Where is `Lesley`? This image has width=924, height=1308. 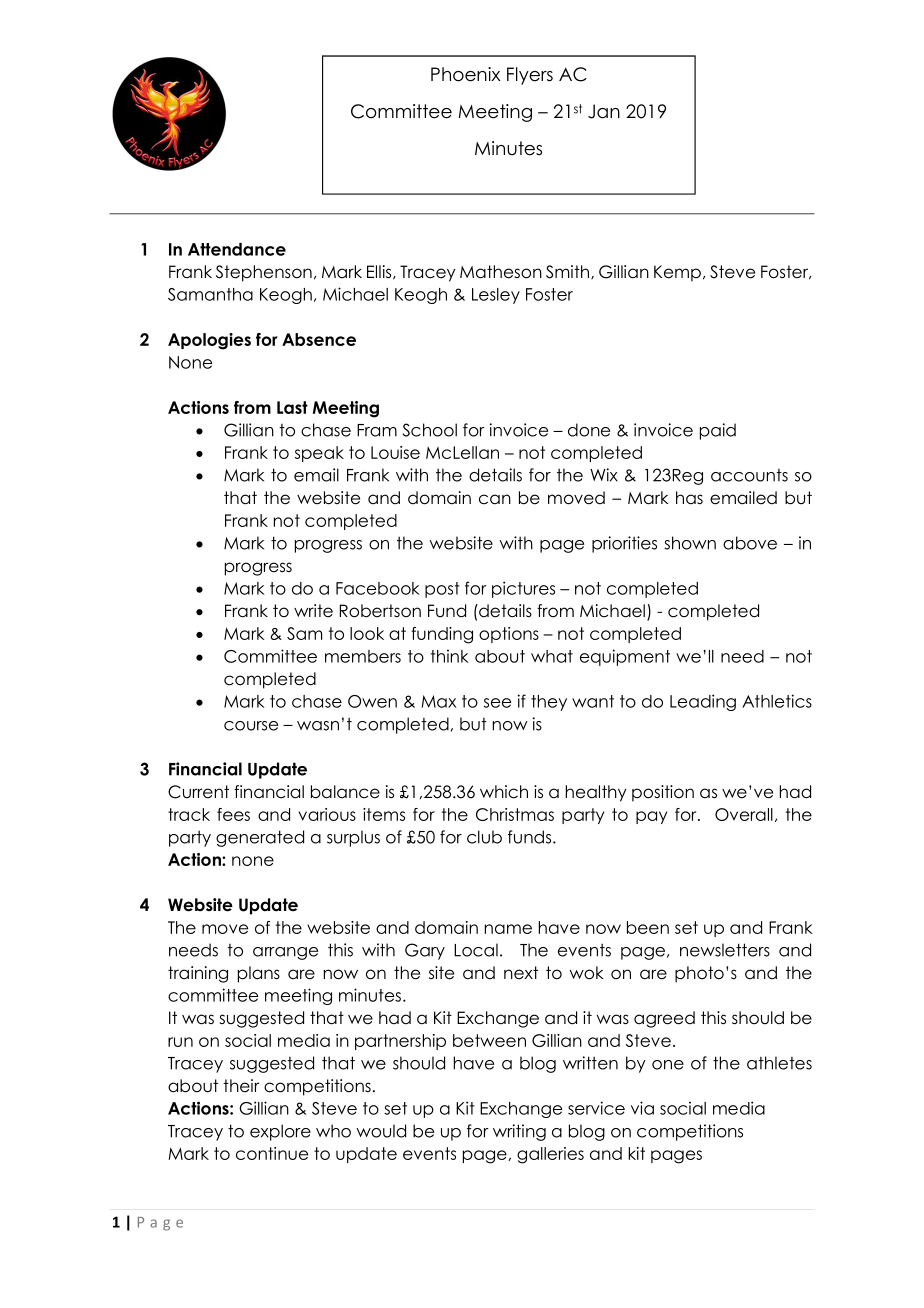
Lesley is located at coordinates (496, 296).
